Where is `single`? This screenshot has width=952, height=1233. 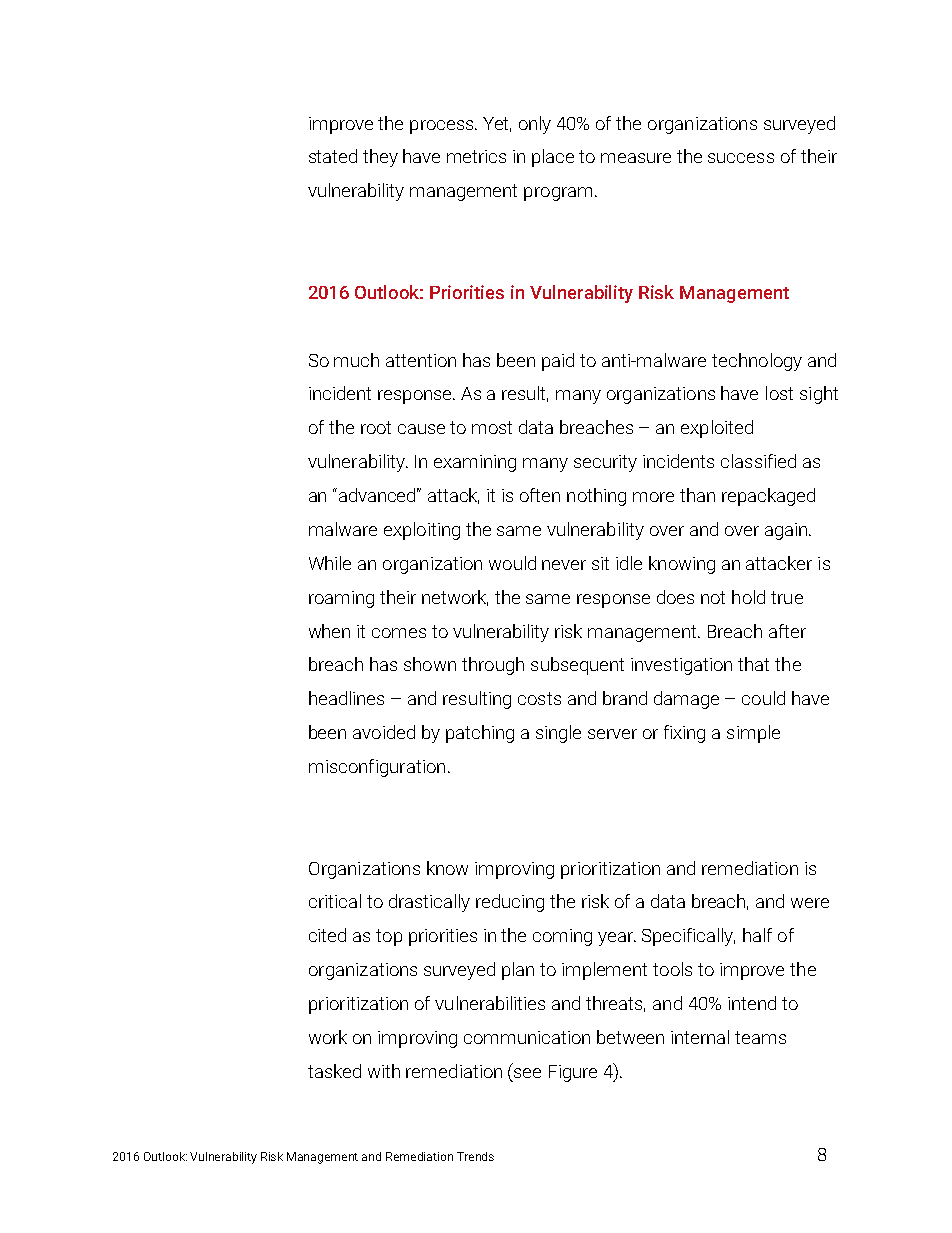 single is located at coordinates (558, 734).
